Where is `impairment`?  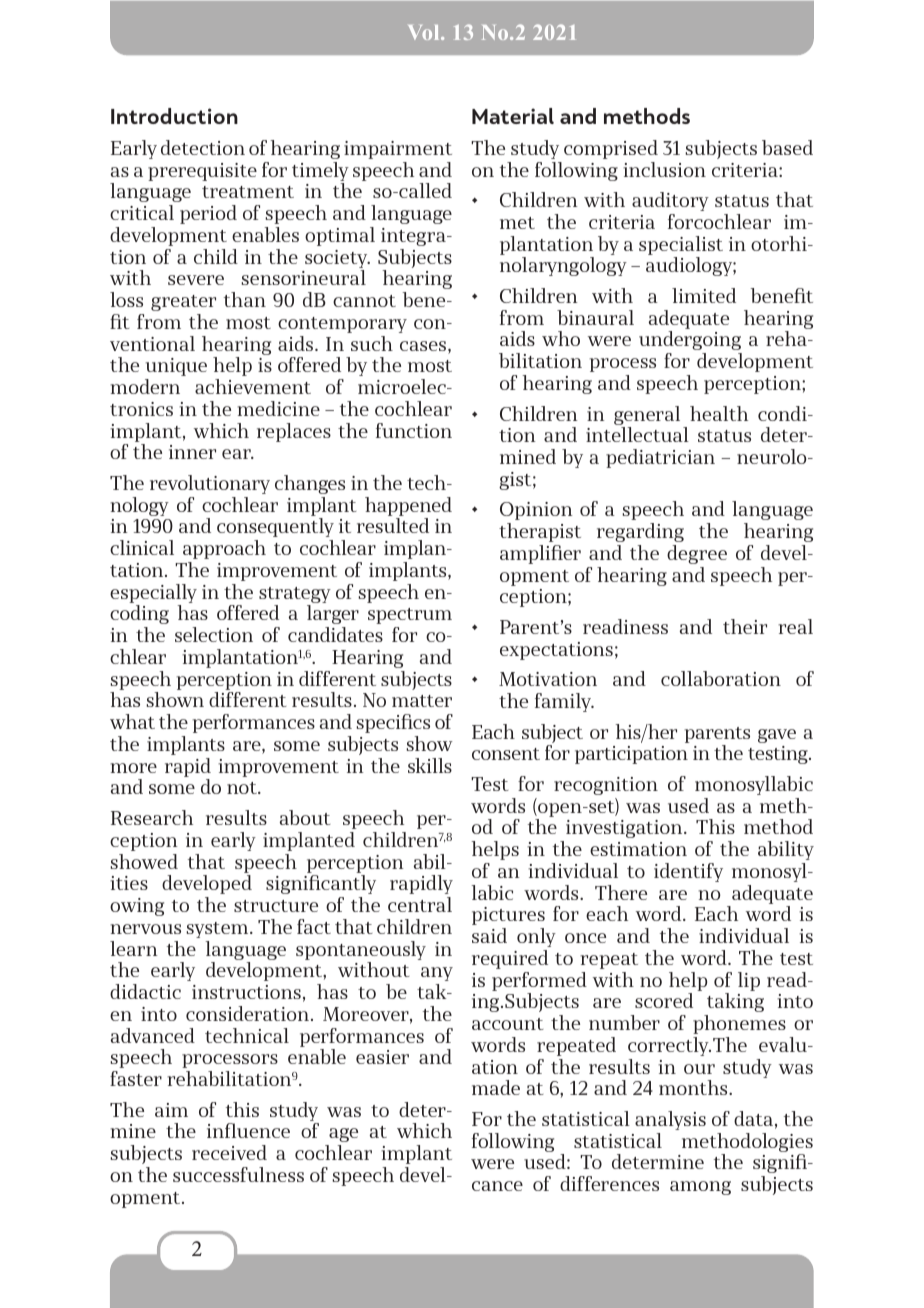
impairment is located at coordinates (398, 150).
